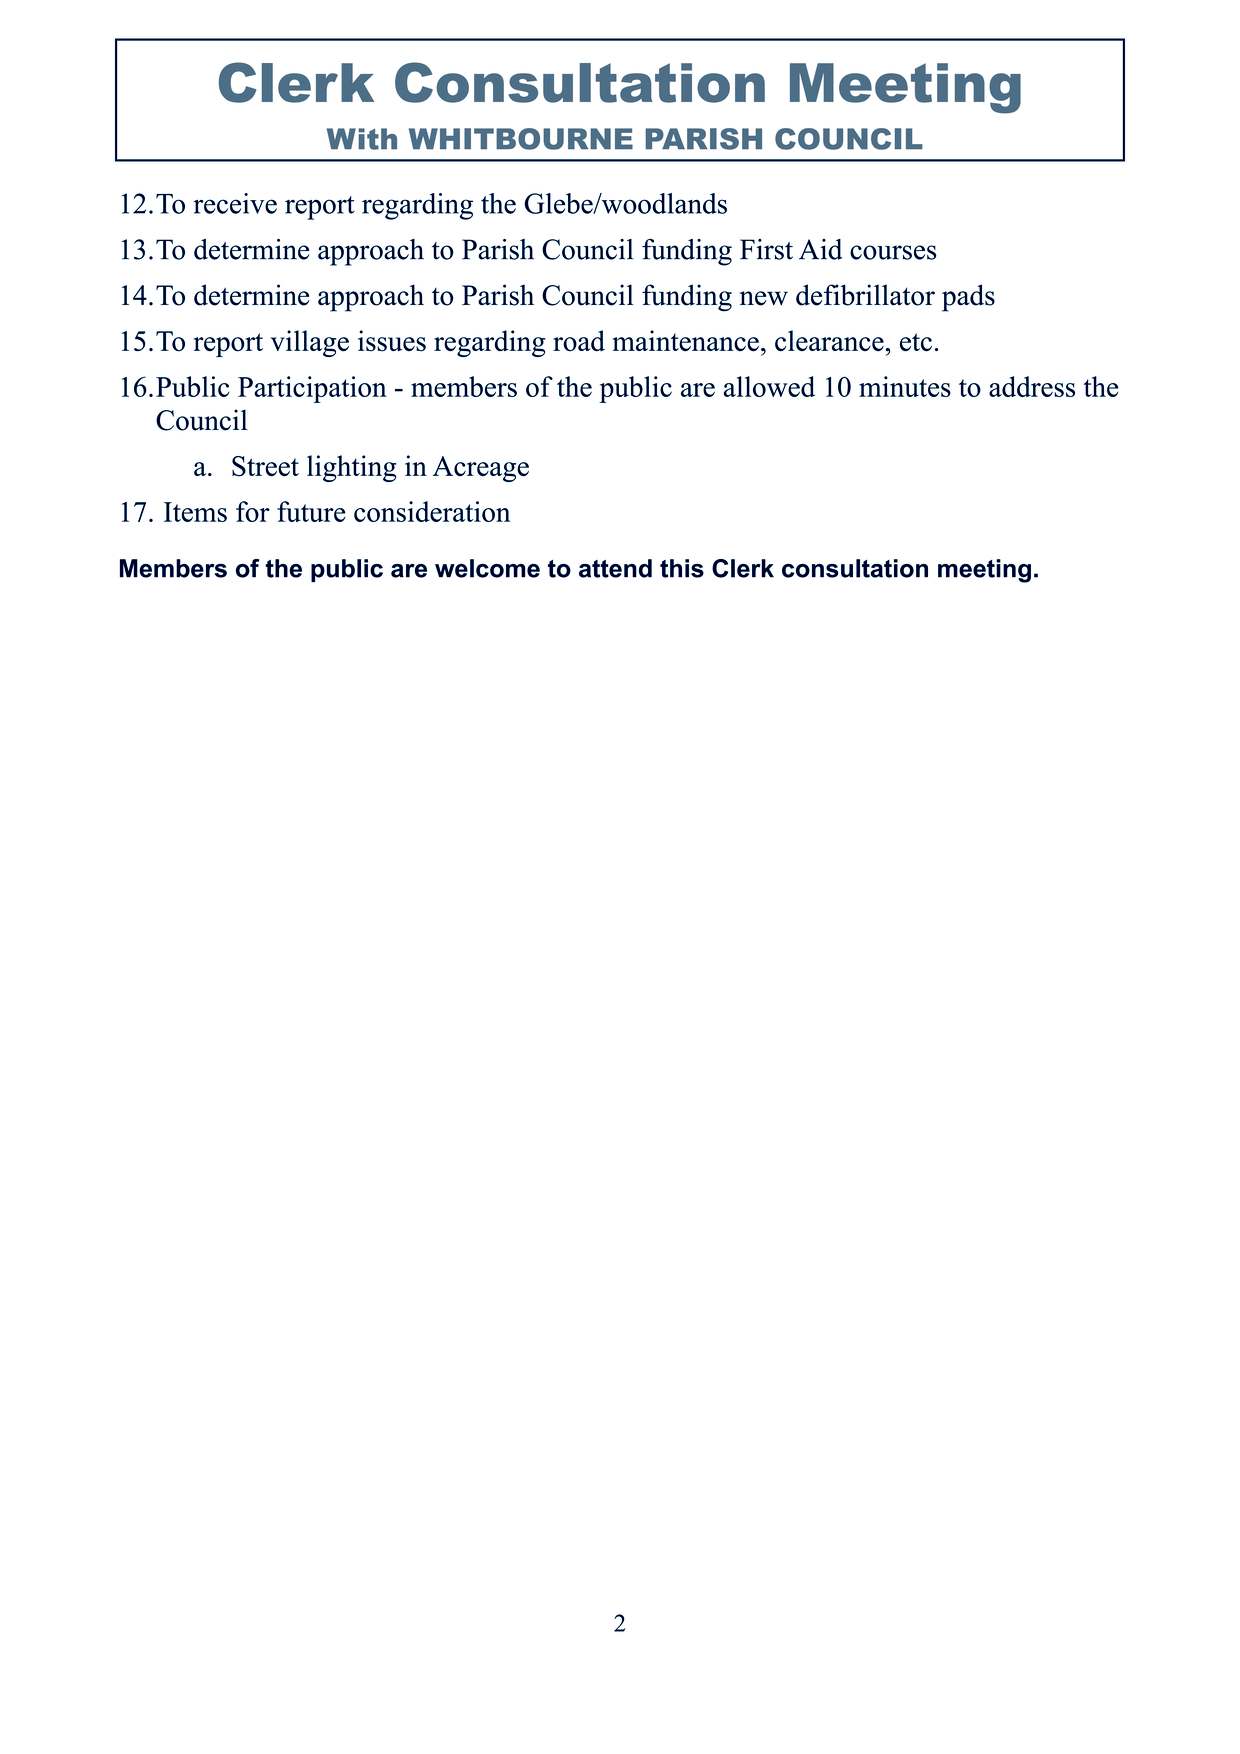 Image resolution: width=1240 pixels, height=1754 pixels. Describe the element at coordinates (766, 249) in the screenshot. I see `First` at that location.
